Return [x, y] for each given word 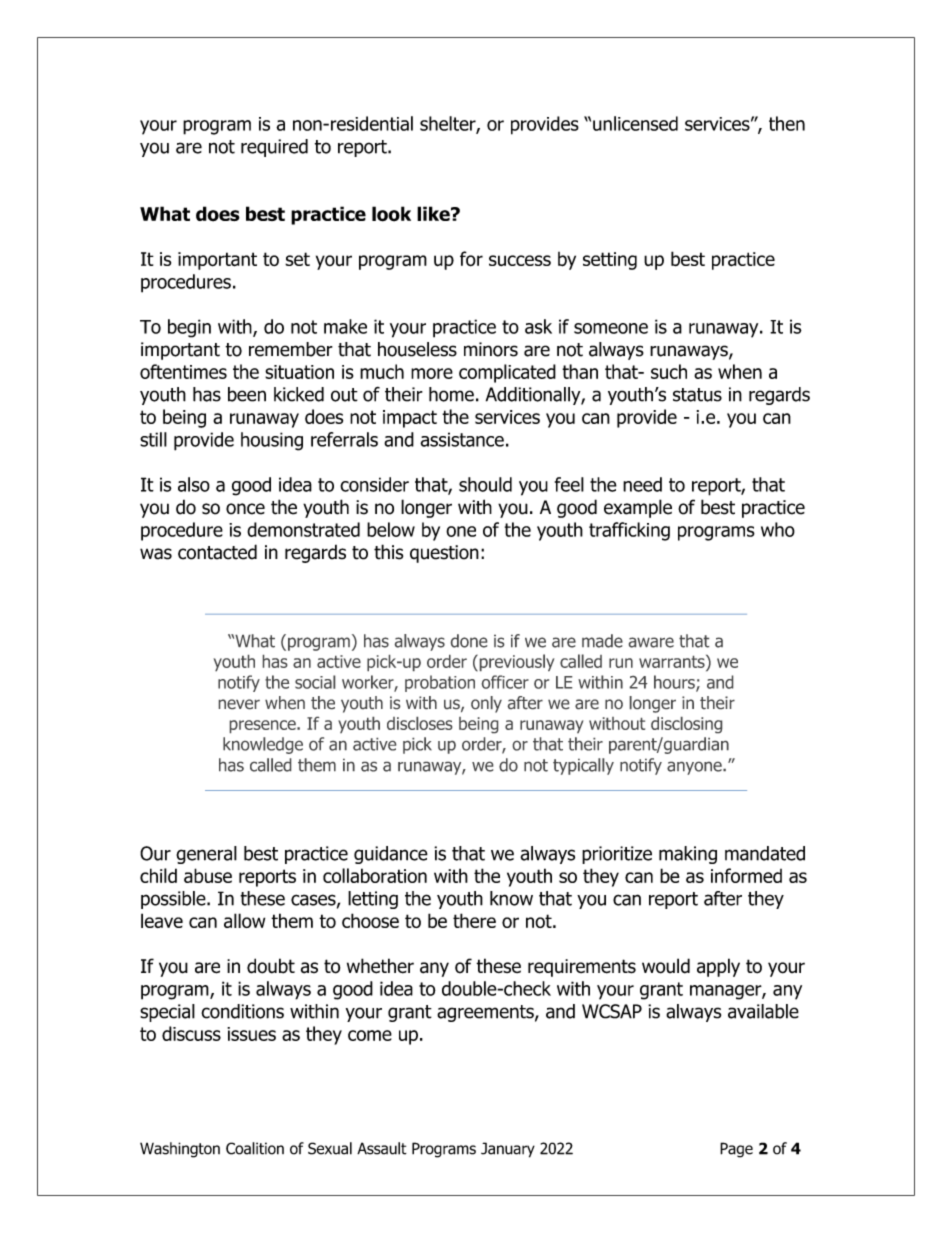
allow [244, 920]
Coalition [255, 1148]
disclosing [686, 725]
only [486, 704]
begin [189, 328]
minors [491, 349]
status [697, 395]
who [778, 529]
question [444, 554]
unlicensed [635, 123]
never [239, 704]
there [474, 920]
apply [718, 967]
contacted [217, 552]
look [391, 214]
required [274, 148]
